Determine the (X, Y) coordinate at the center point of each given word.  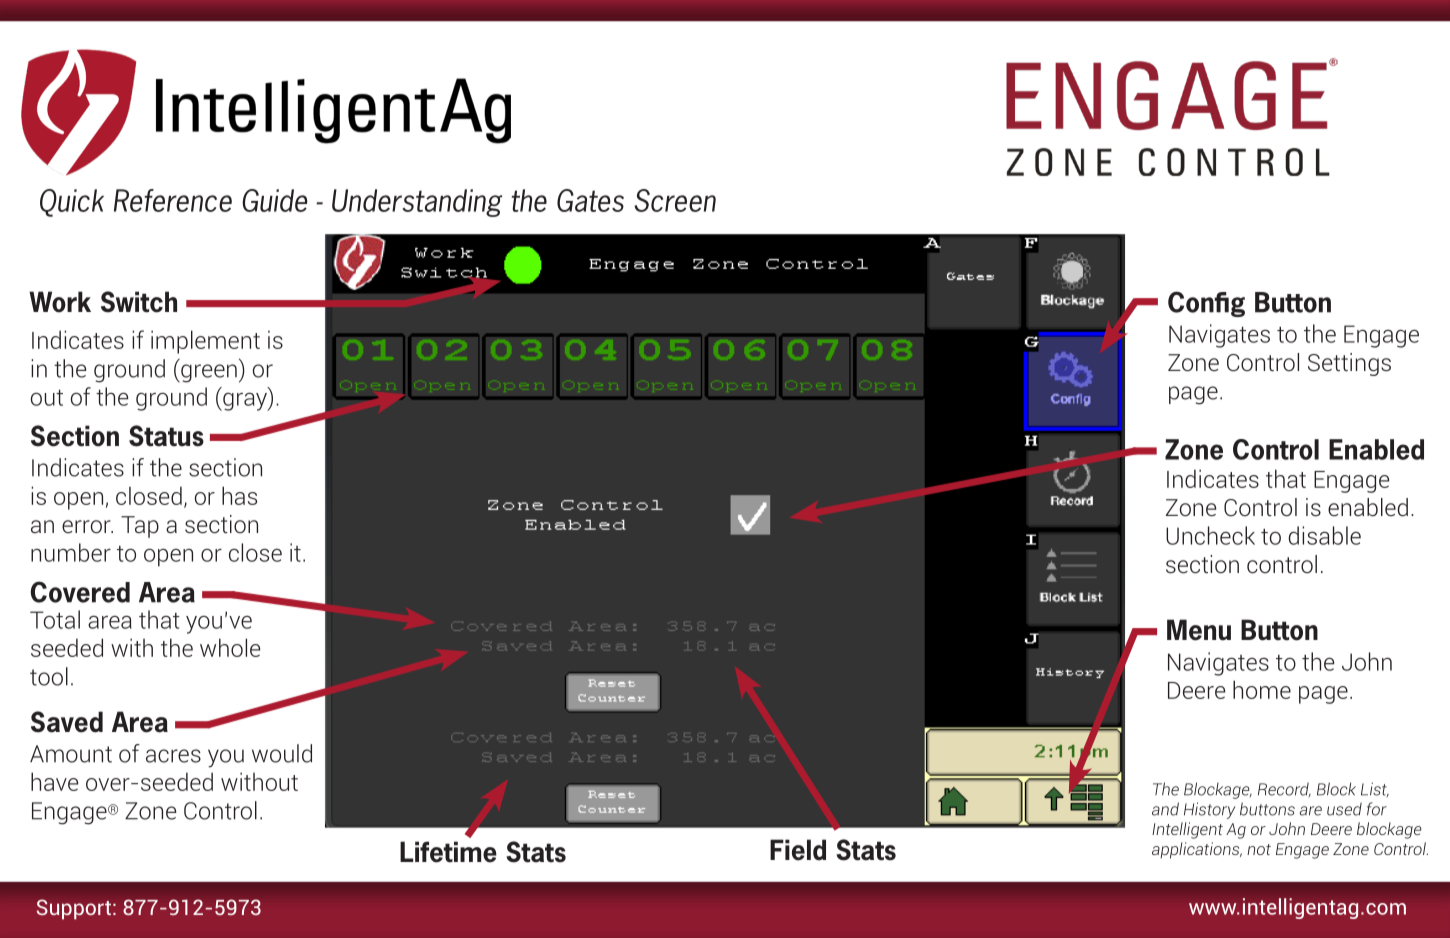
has (239, 495)
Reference (173, 200)
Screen (675, 200)
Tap (140, 527)
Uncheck (1210, 535)
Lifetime (448, 852)
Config (1206, 304)
